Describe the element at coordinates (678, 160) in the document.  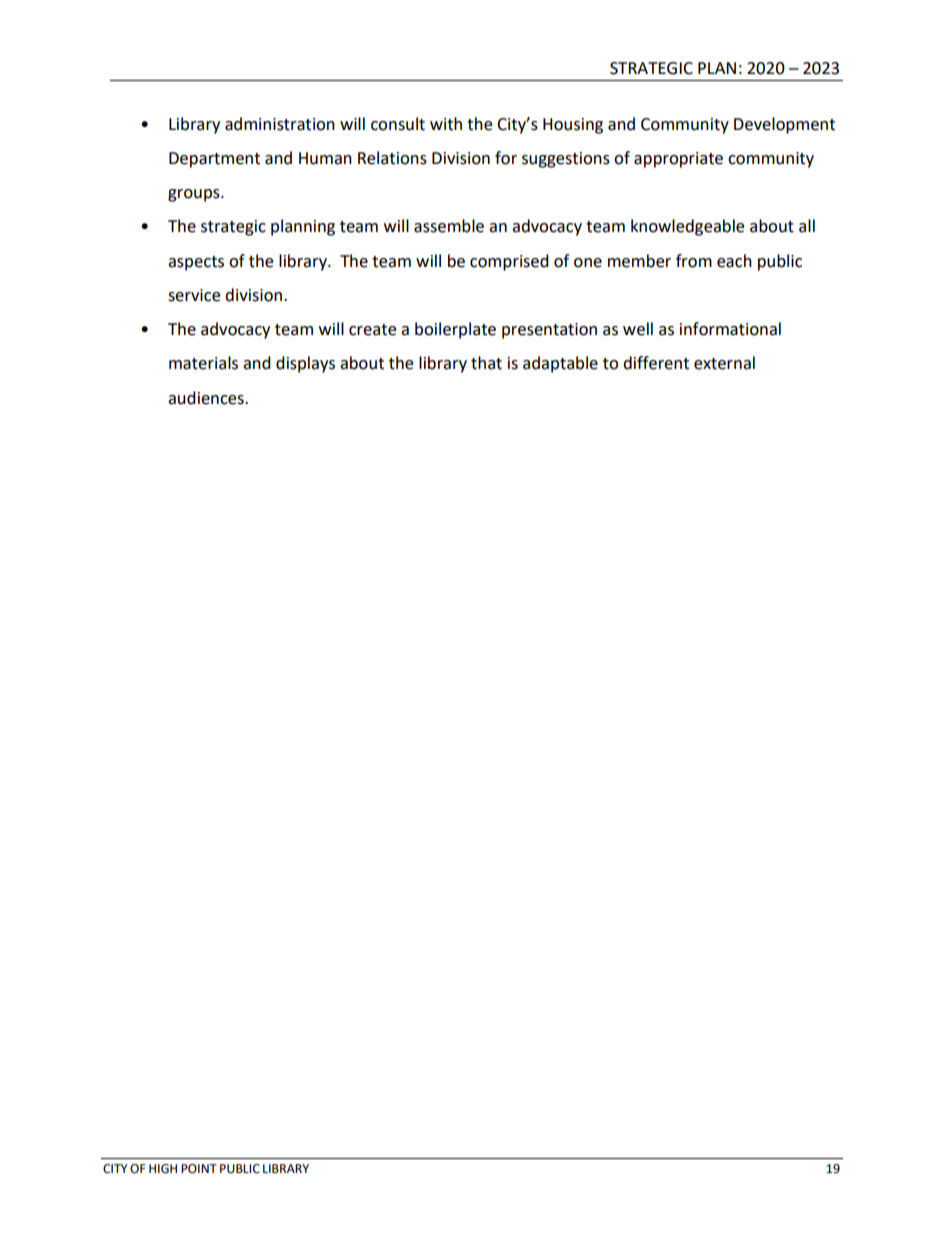
I see `appropriate` at that location.
